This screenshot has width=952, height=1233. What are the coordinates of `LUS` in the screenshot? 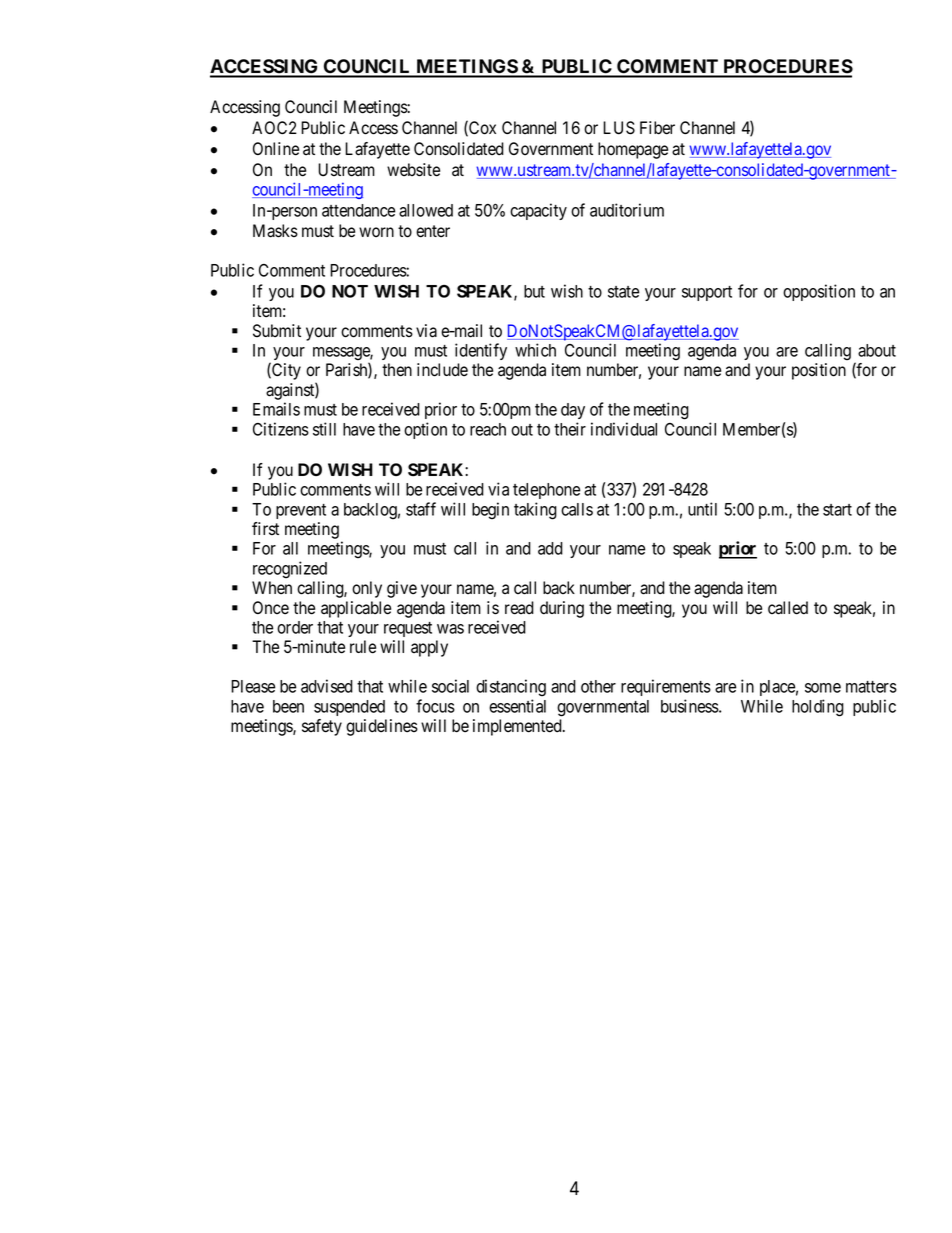 It's located at (619, 128).
